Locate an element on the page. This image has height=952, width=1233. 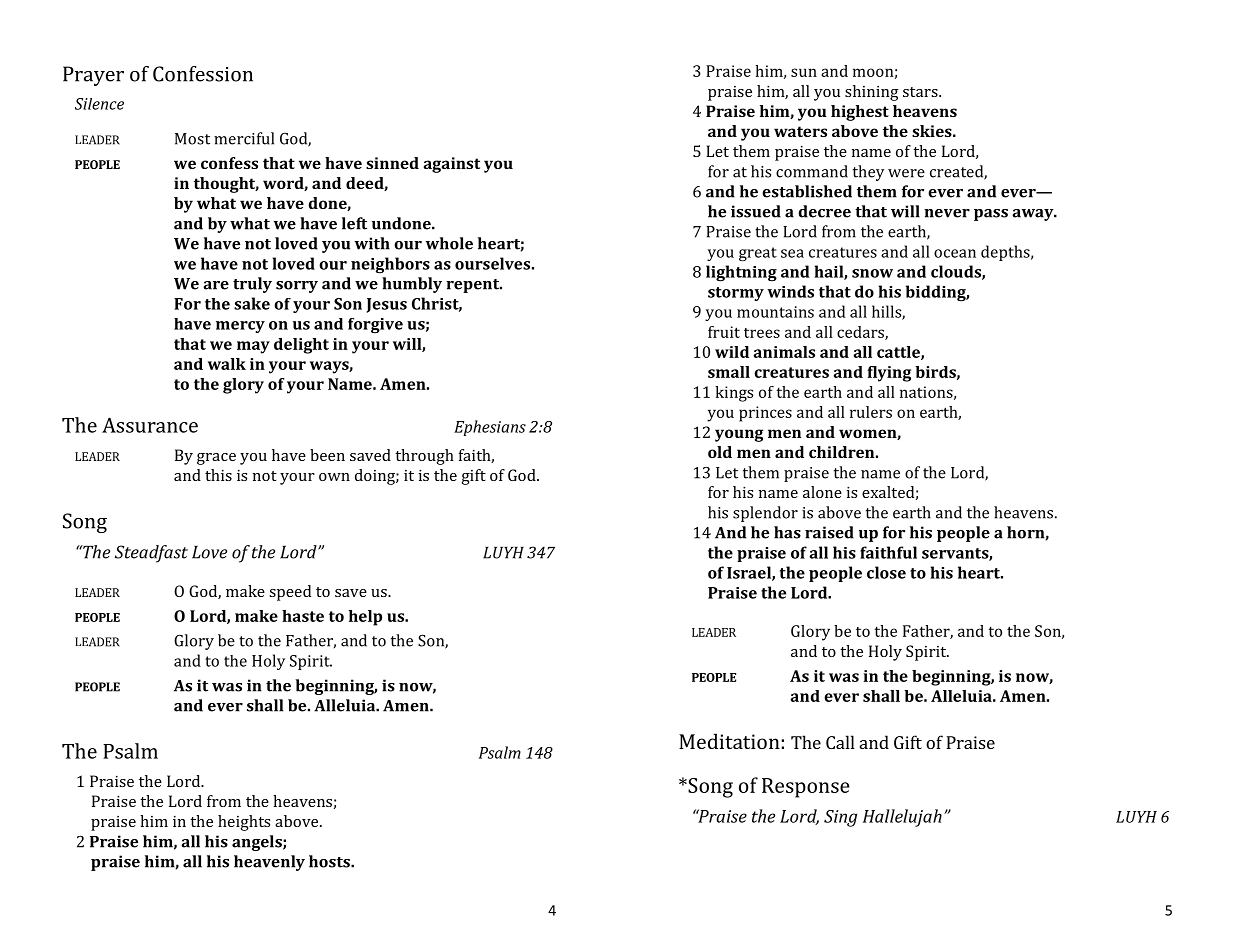
heights is located at coordinates (244, 823).
